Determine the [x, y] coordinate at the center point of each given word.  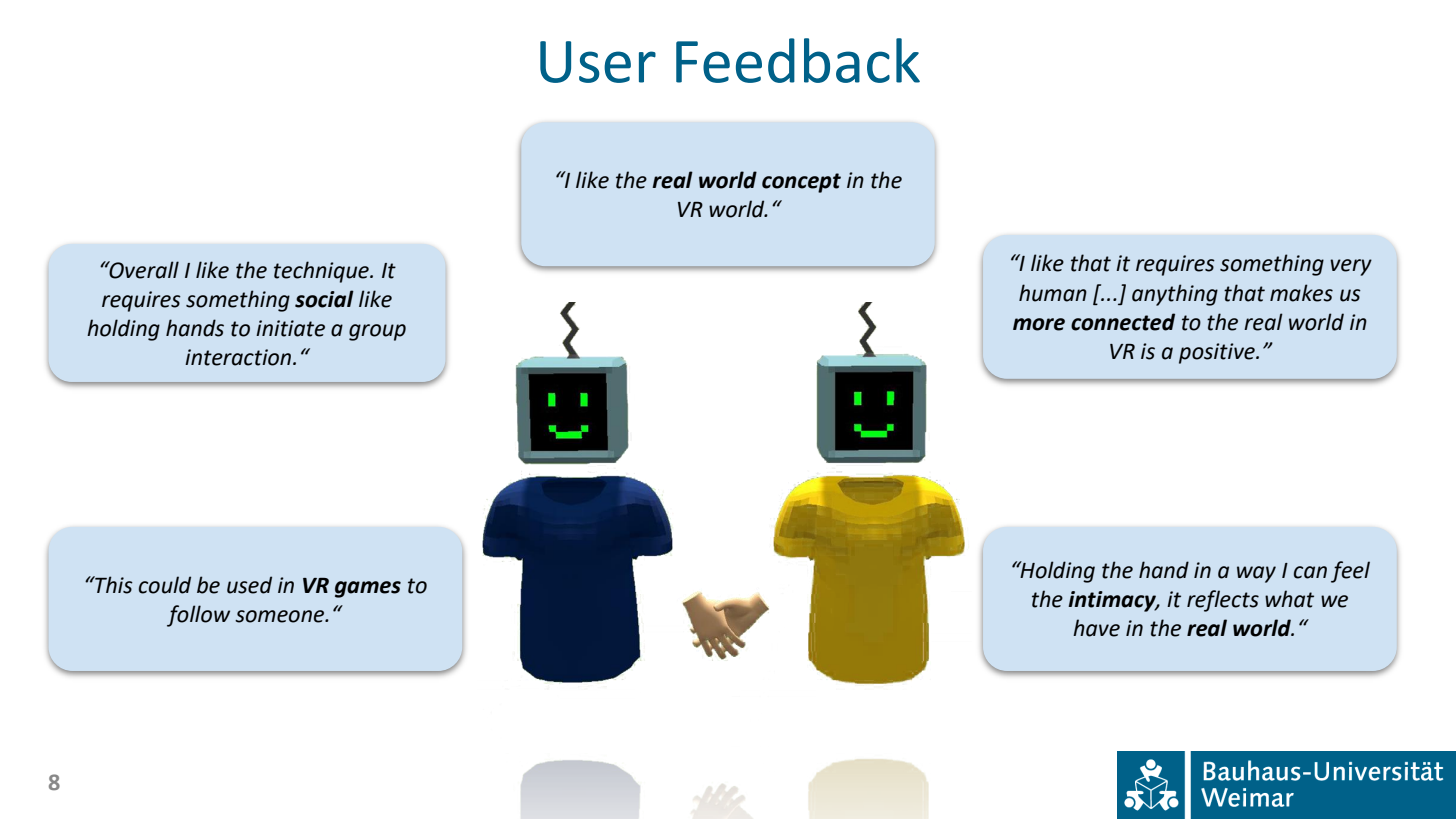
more [1039, 324]
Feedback [798, 60]
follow [198, 616]
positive [1218, 353]
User [598, 62]
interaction [239, 357]
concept [801, 183]
